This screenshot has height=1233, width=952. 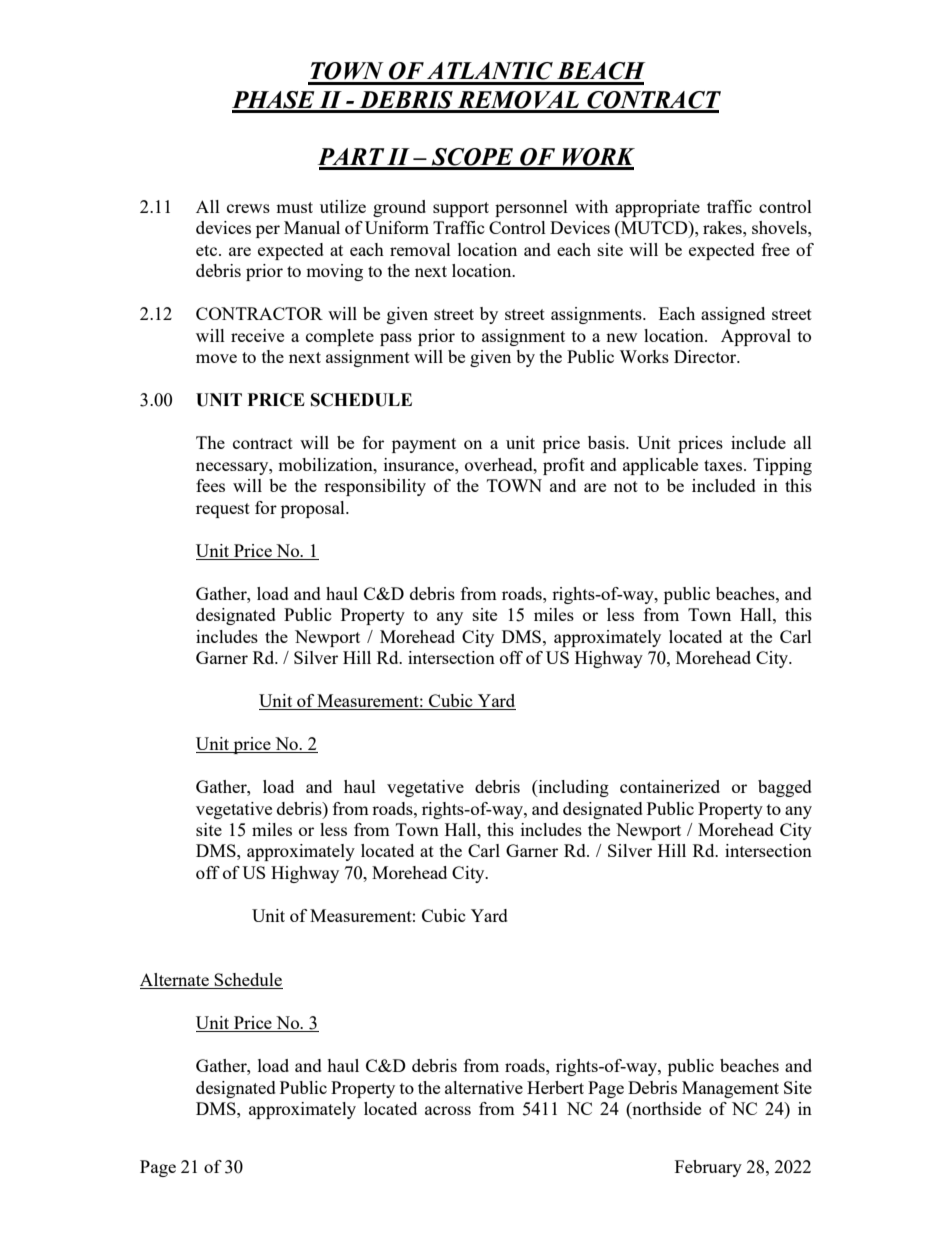 I want to click on support, so click(x=461, y=209).
